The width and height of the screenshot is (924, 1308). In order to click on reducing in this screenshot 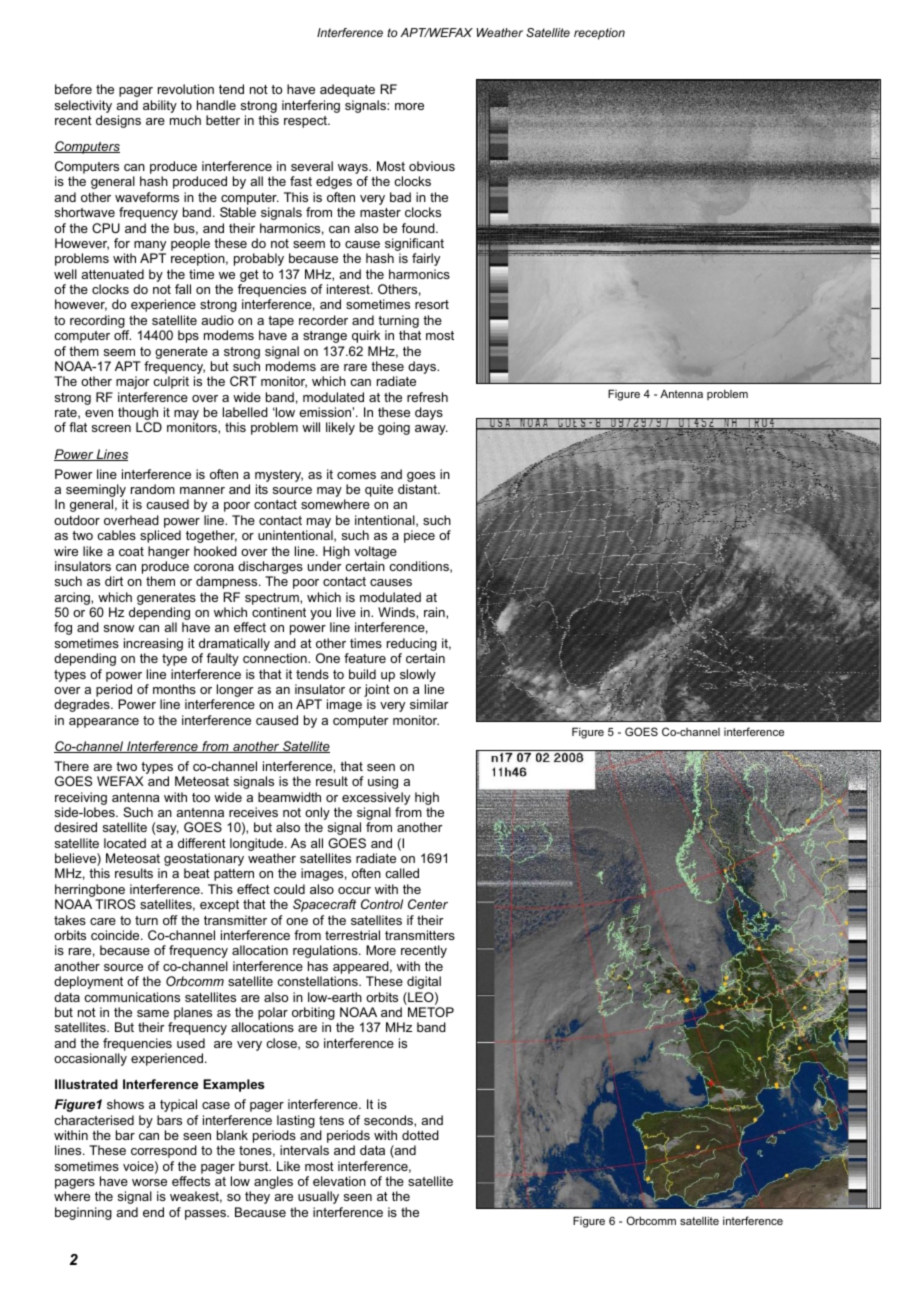, I will do `click(412, 646)`.
